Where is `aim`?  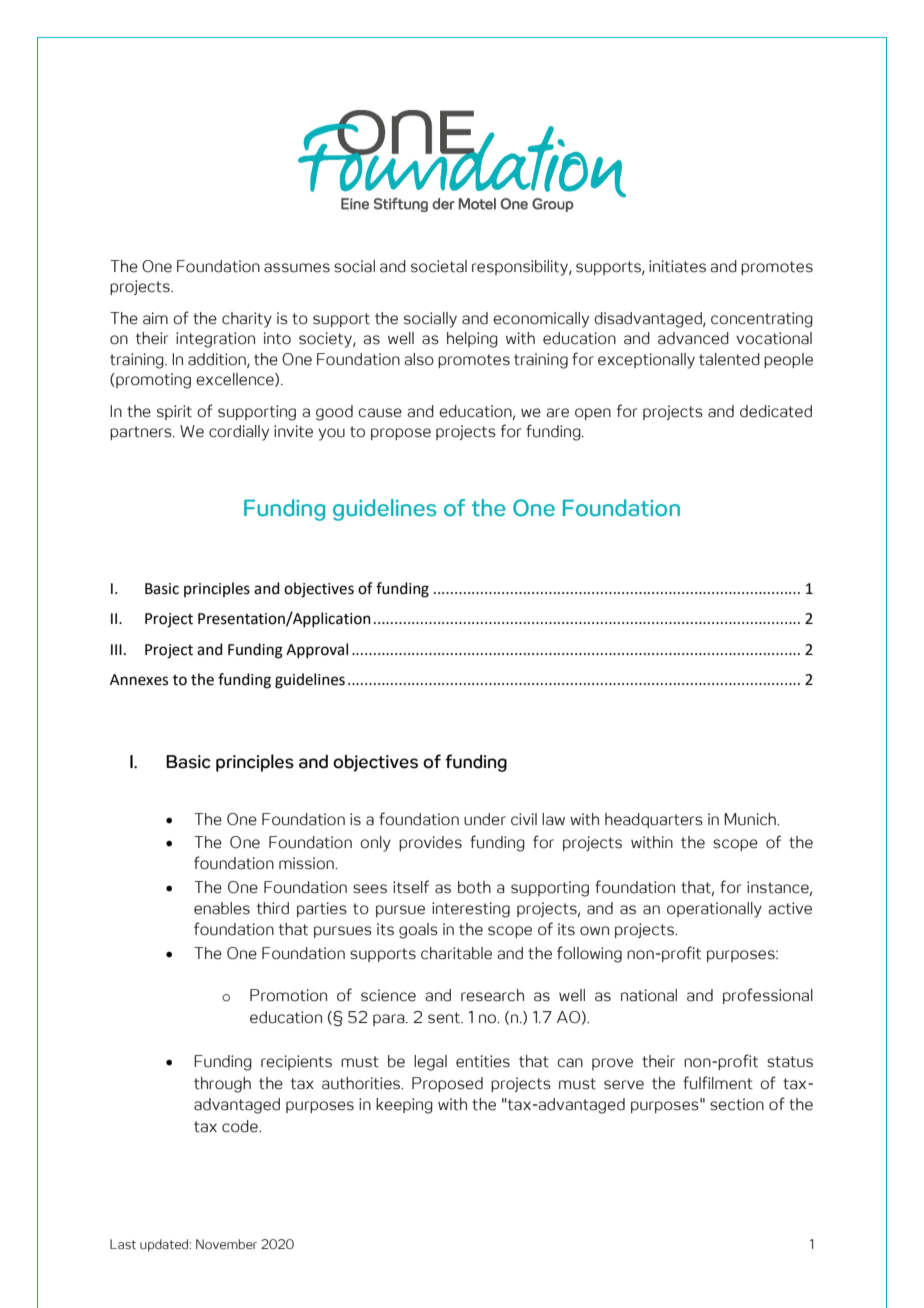 aim is located at coordinates (155, 318).
